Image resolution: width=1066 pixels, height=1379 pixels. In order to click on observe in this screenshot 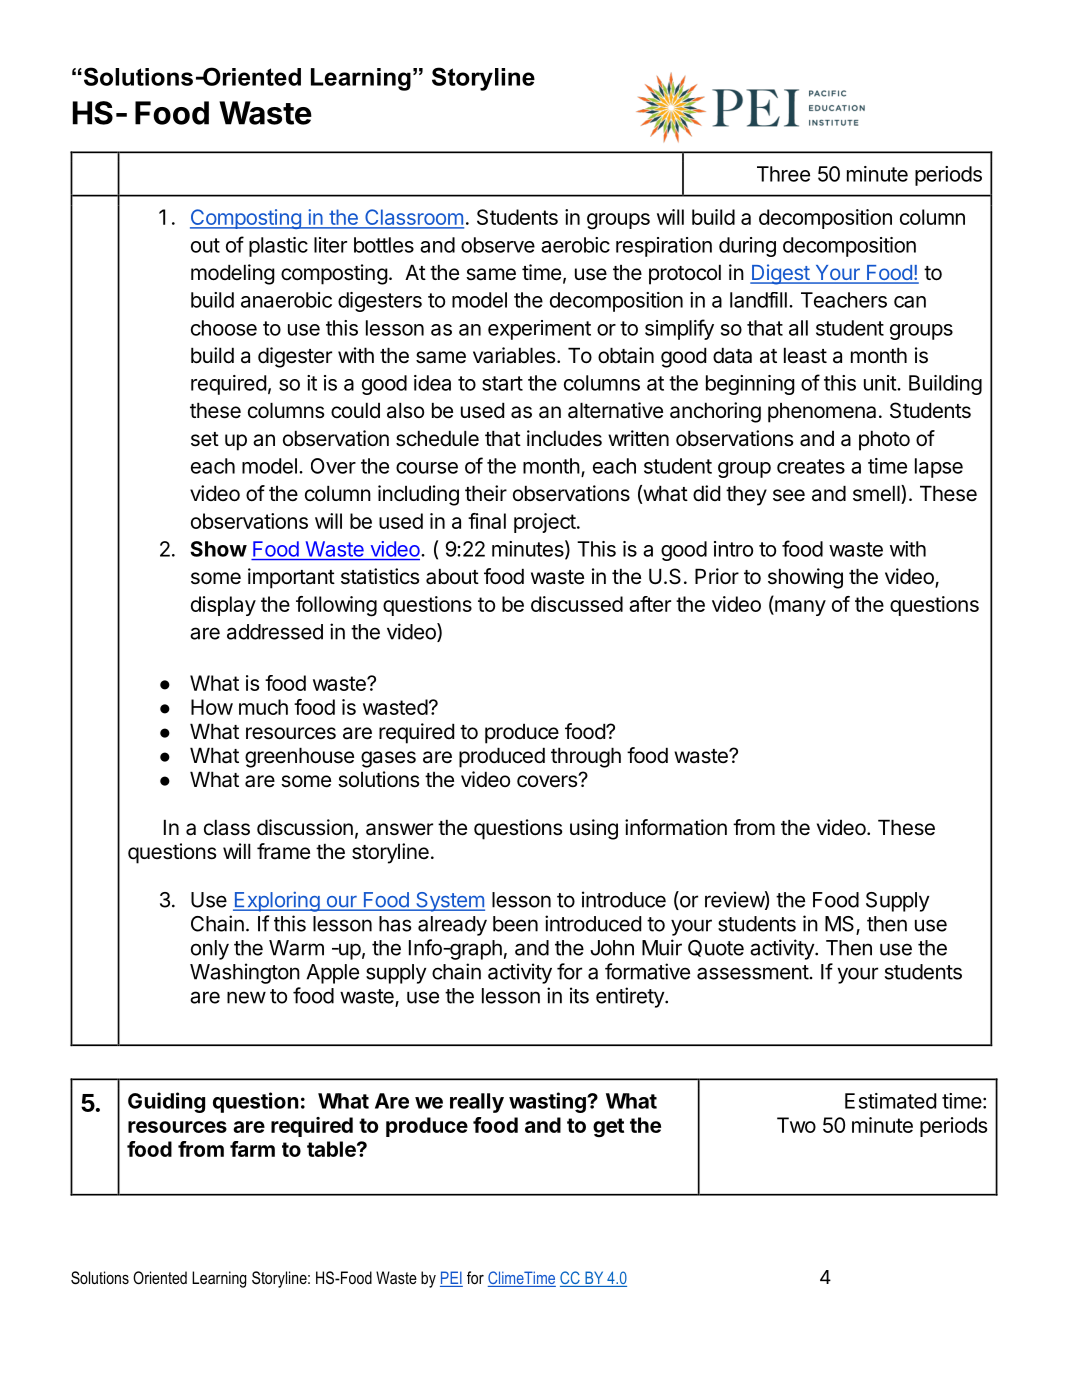, I will do `click(498, 245)`.
